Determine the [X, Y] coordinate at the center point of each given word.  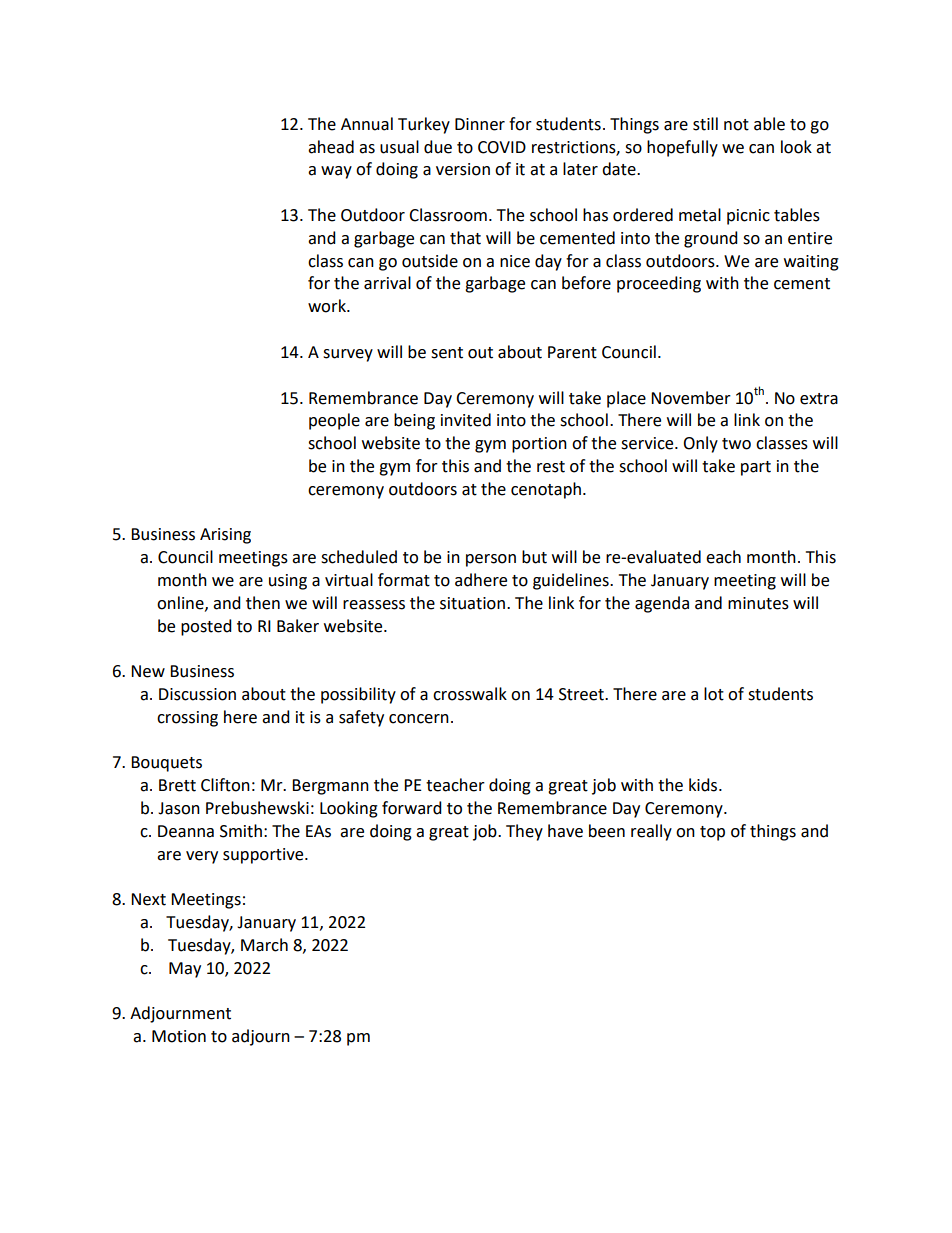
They [524, 832]
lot [714, 694]
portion [539, 445]
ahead [331, 147]
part [756, 468]
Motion [179, 1036]
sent [447, 353]
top [712, 833]
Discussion [197, 694]
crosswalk [470, 694]
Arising [225, 536]
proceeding [659, 284]
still [705, 124]
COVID [502, 147]
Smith [241, 831]
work [328, 306]
